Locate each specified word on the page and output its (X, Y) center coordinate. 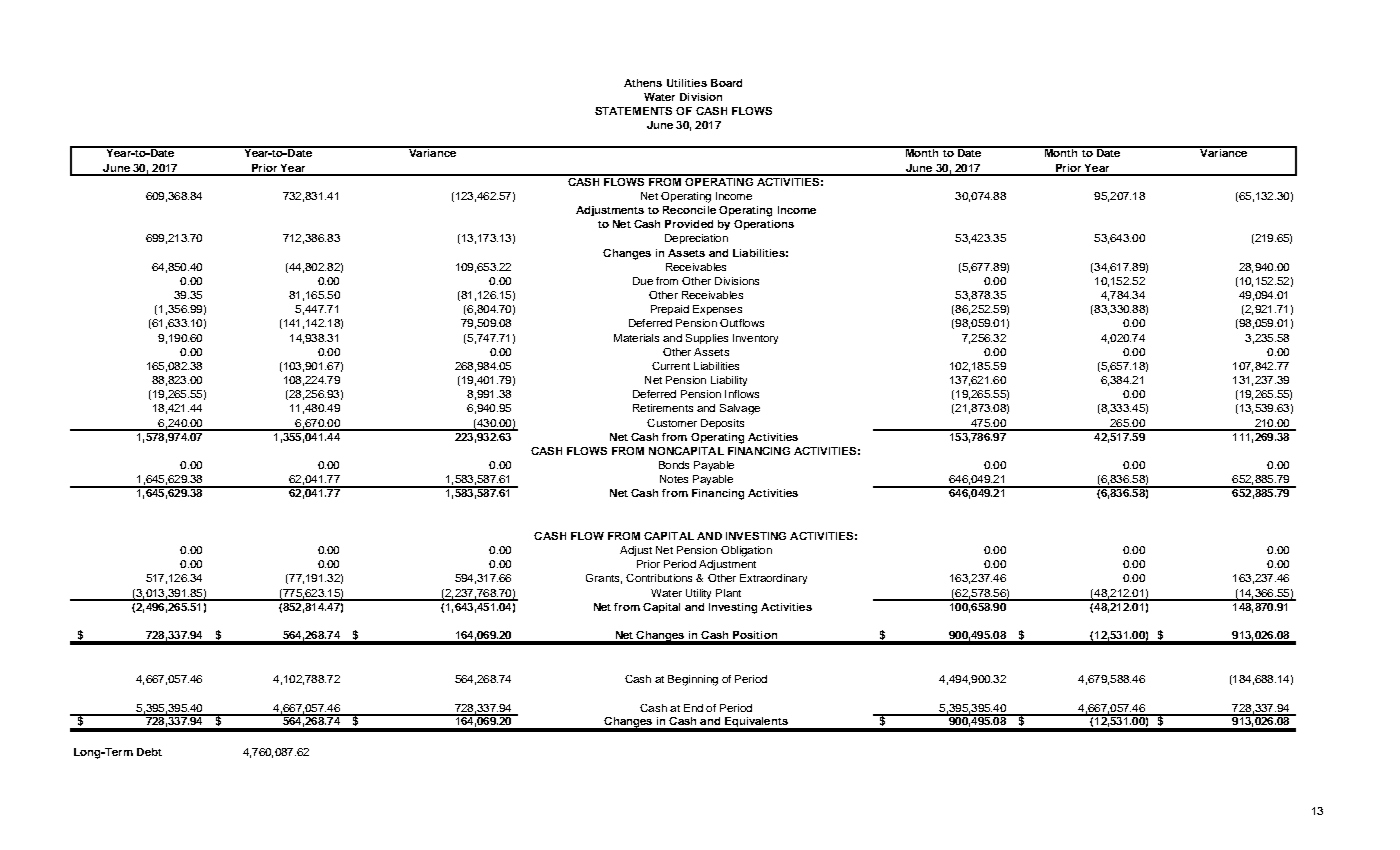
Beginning (693, 680)
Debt (149, 752)
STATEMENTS (633, 111)
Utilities (687, 83)
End (693, 708)
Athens (643, 83)
